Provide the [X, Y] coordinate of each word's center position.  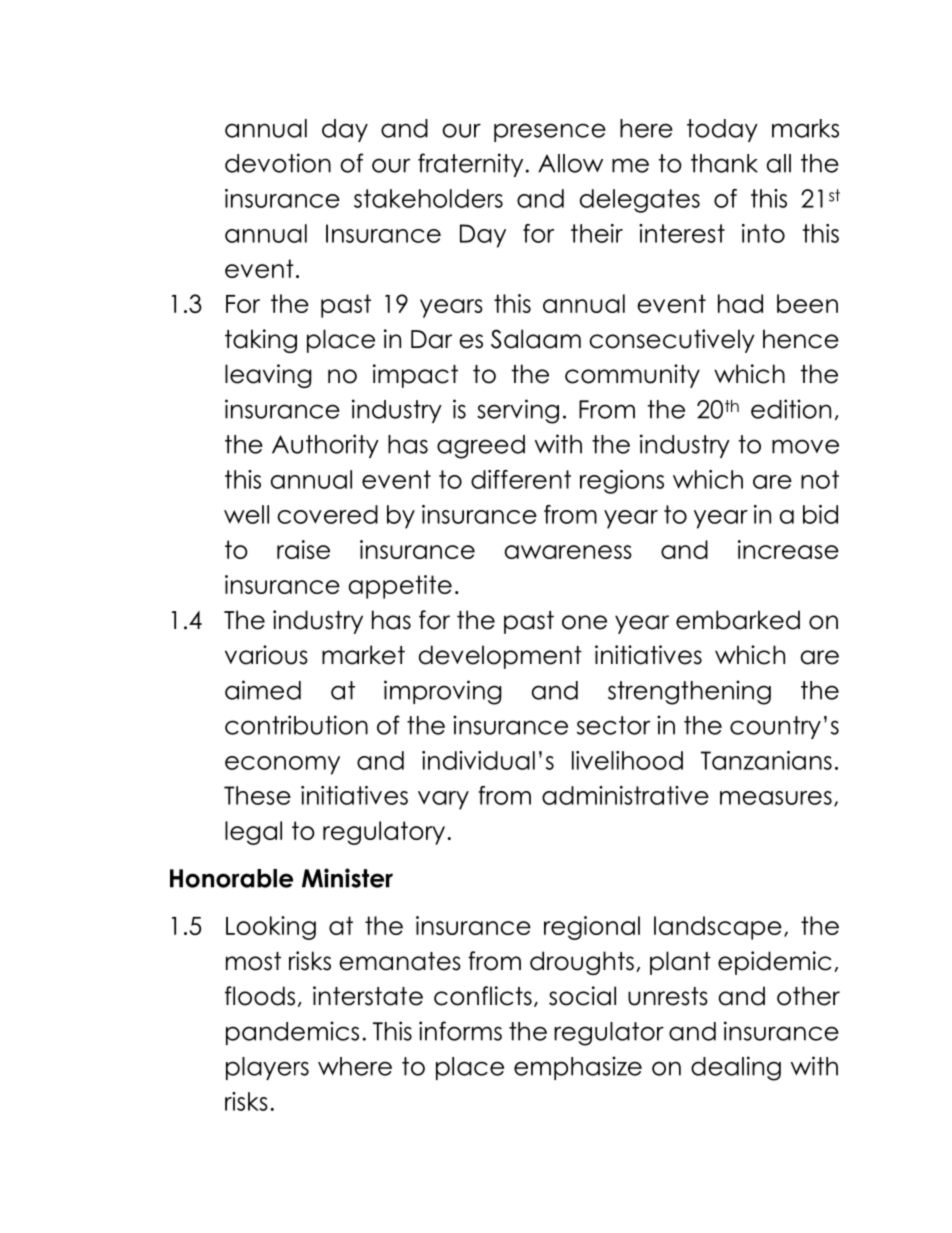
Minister [347, 878]
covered [328, 514]
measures [776, 798]
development [500, 657]
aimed [263, 690]
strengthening [689, 692]
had [740, 303]
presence [550, 132]
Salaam [536, 339]
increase [788, 549]
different [521, 479]
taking [261, 341]
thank [724, 163]
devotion [278, 163]
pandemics [292, 1033]
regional [592, 928]
